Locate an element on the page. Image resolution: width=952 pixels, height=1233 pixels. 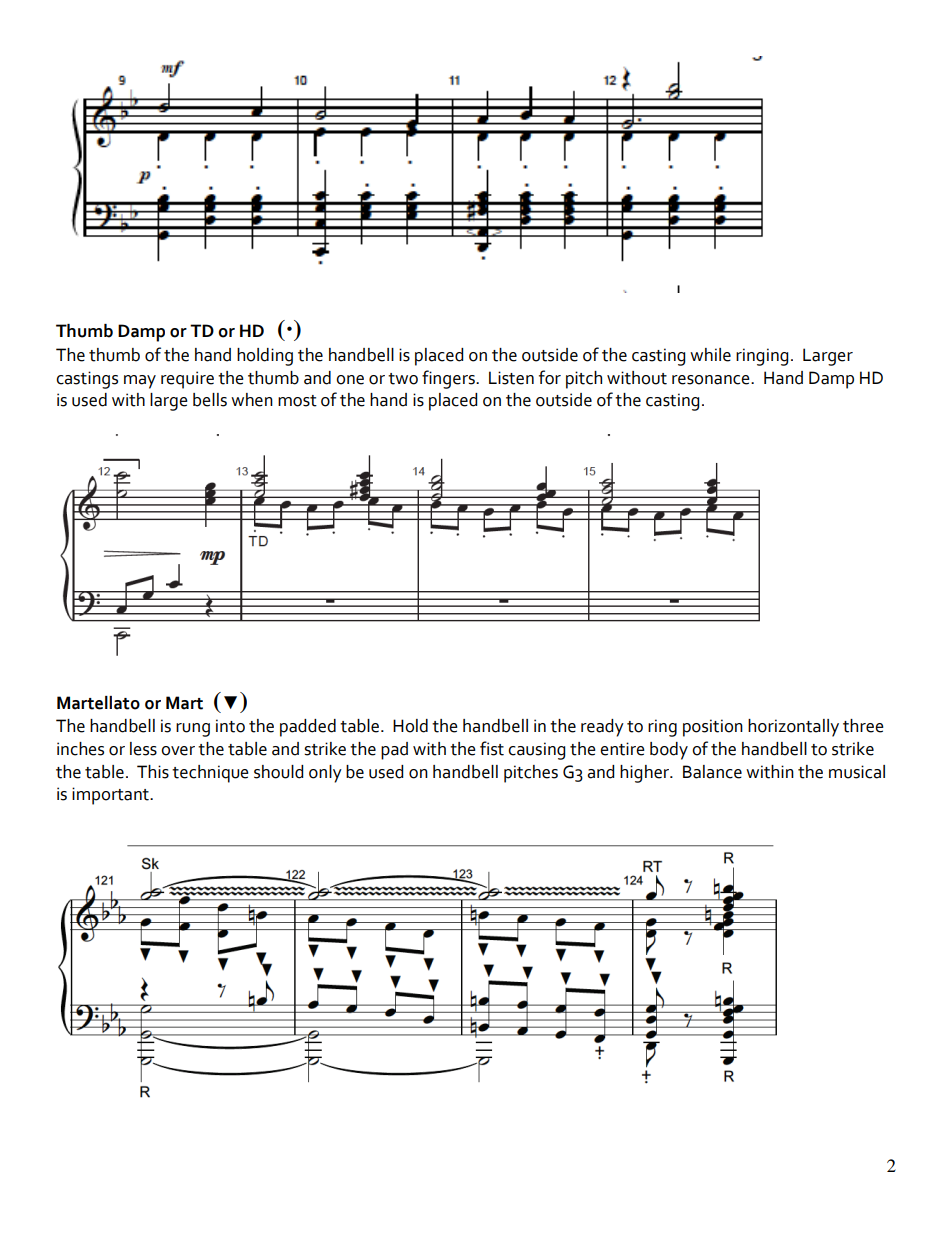
resonance is located at coordinates (712, 380).
